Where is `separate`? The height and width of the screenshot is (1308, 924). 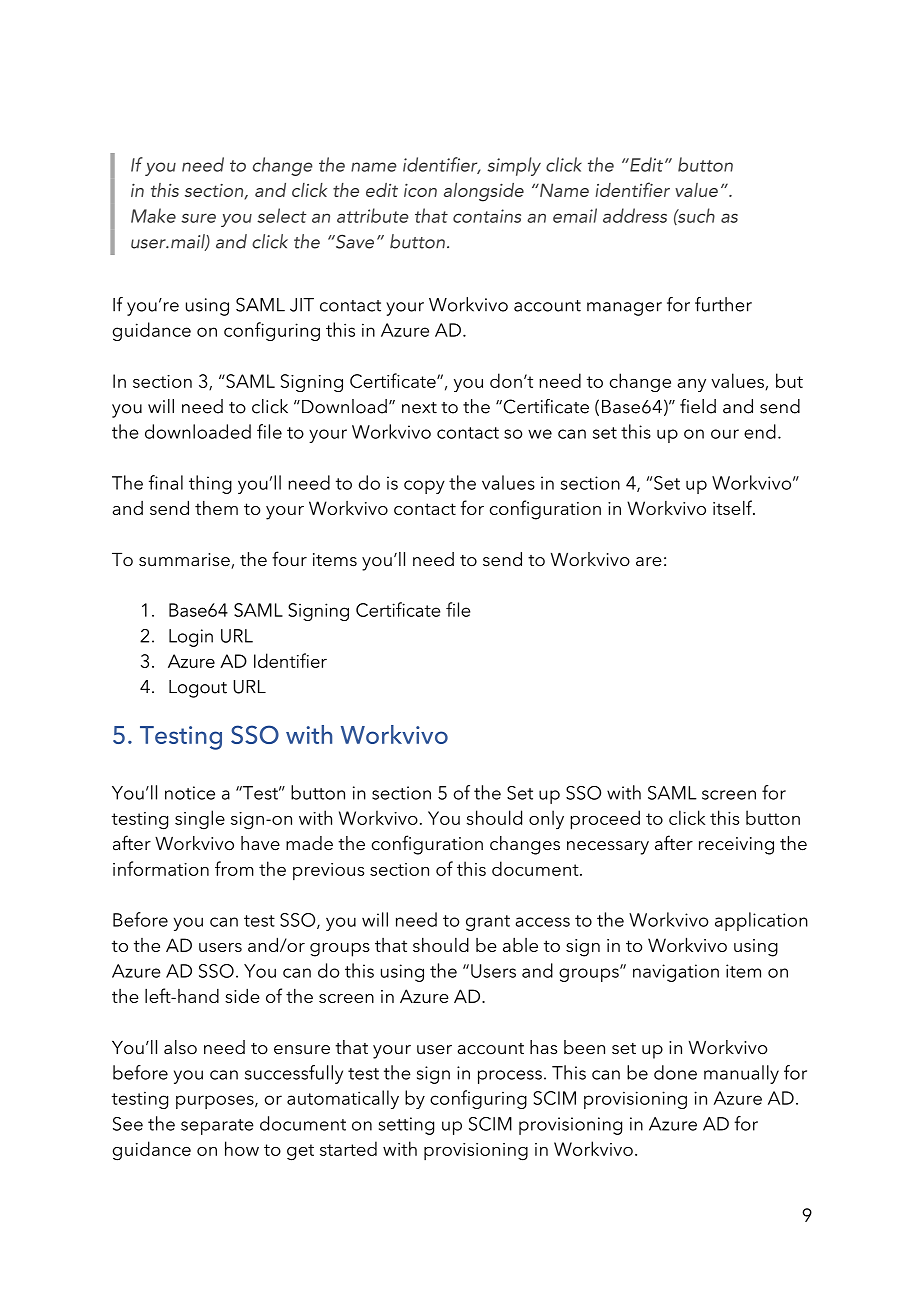
separate is located at coordinates (217, 1127).
